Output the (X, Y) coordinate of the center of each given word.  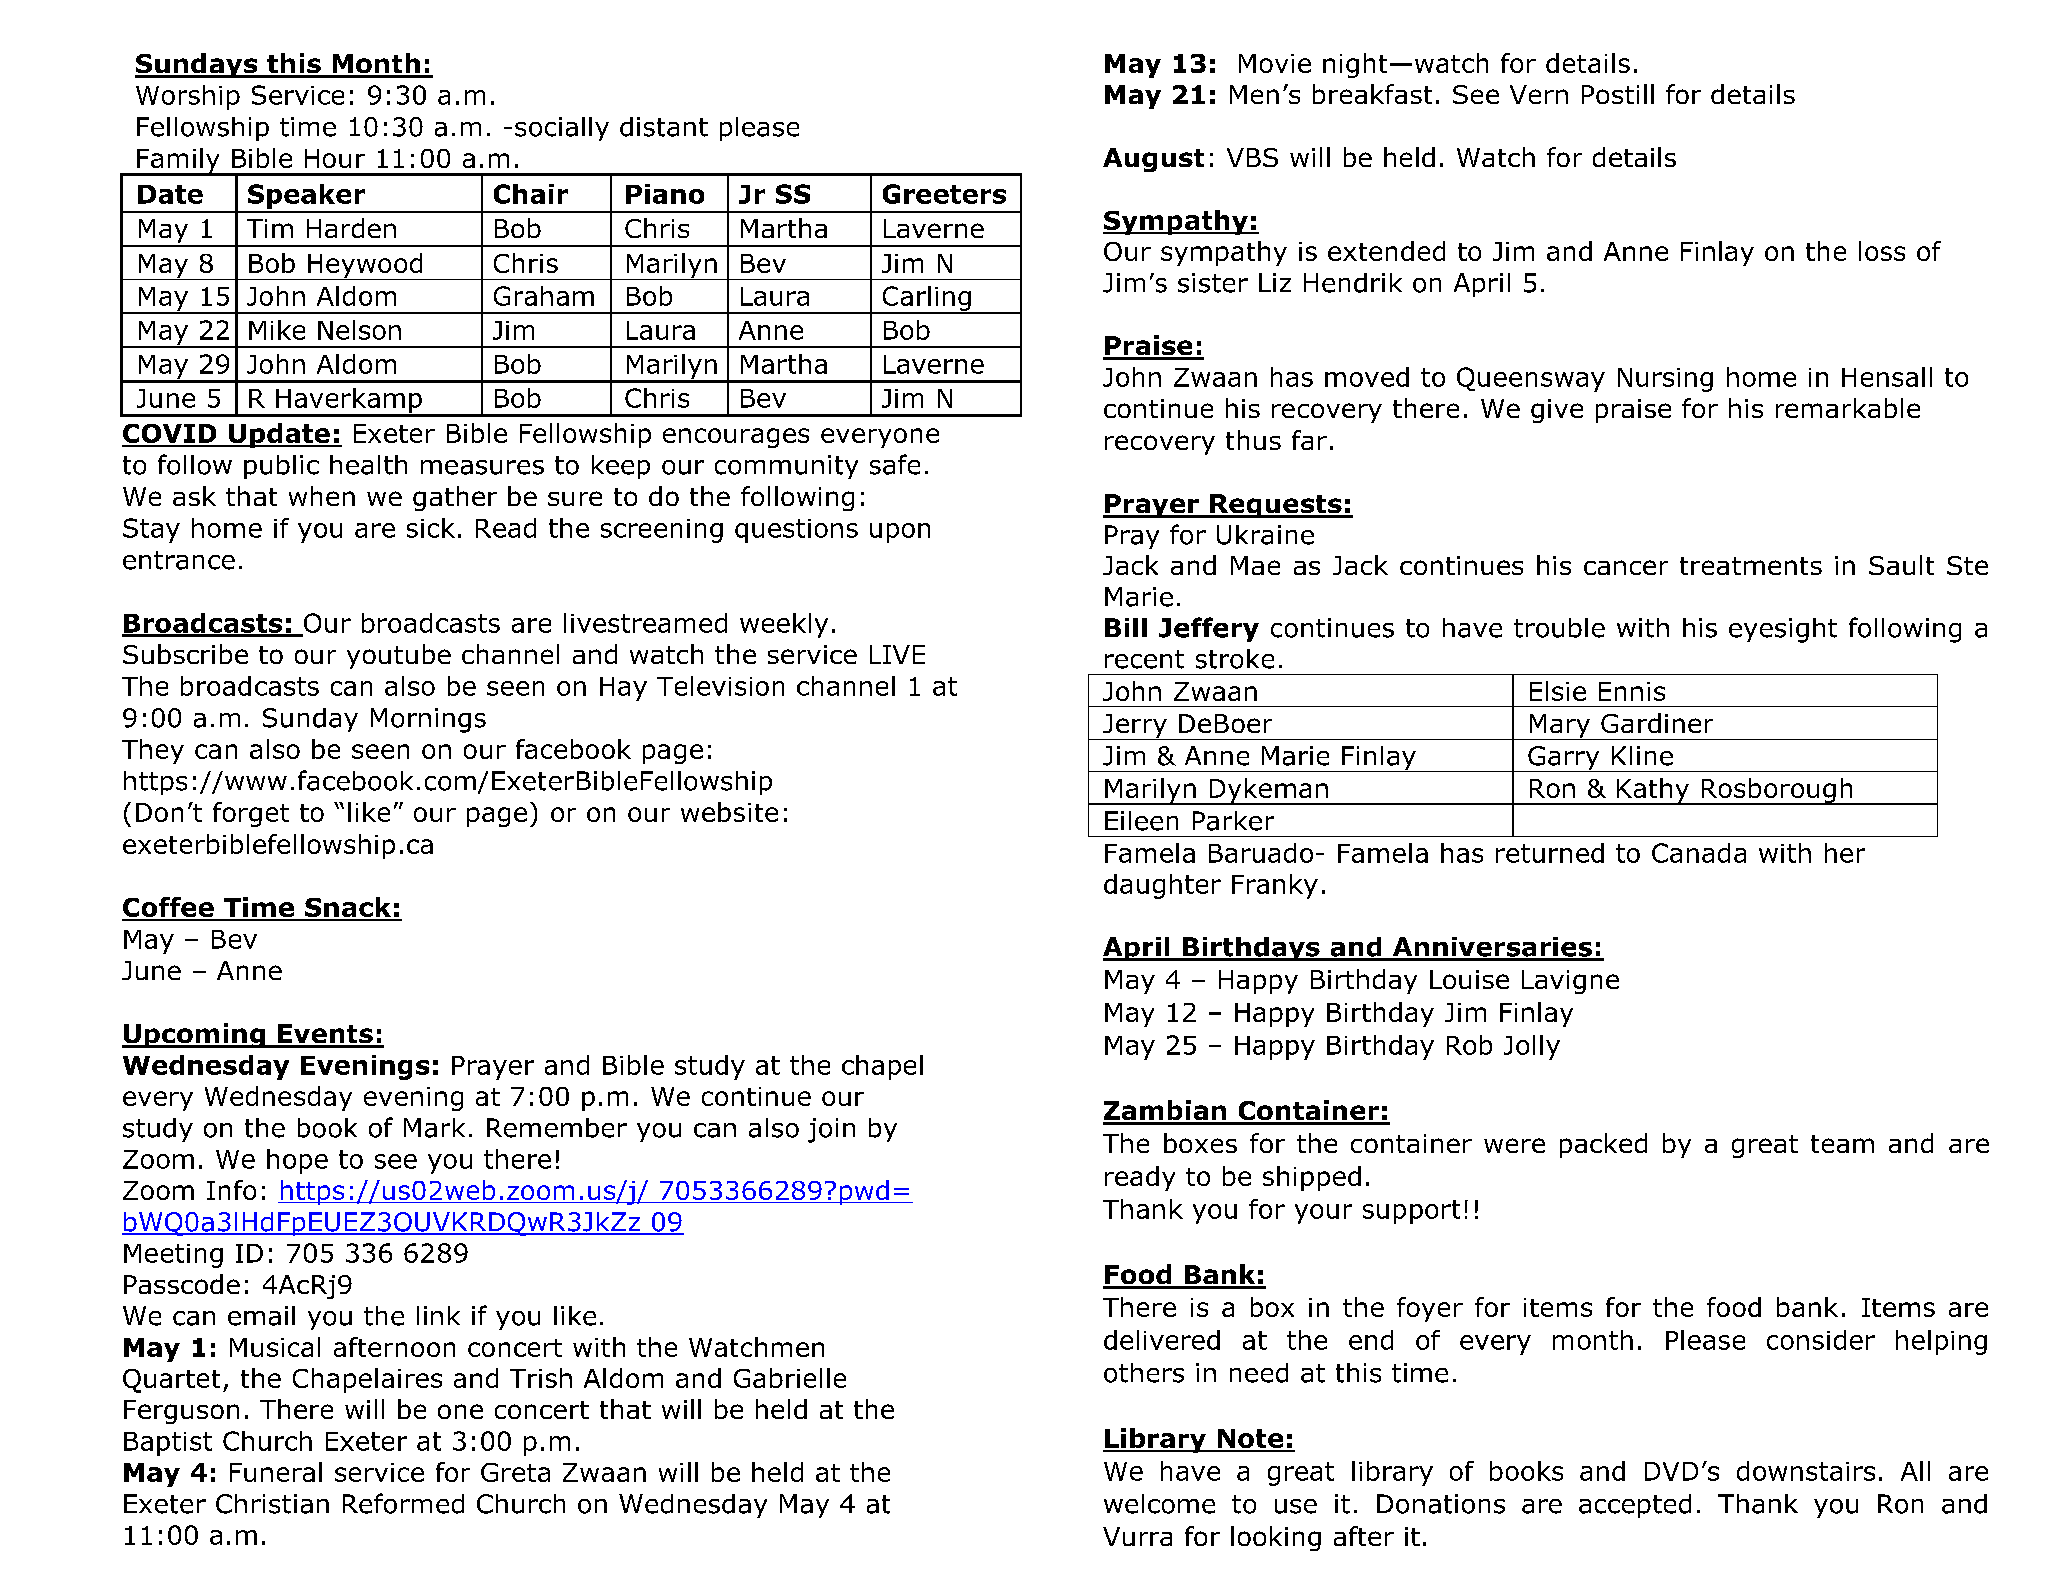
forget (251, 814)
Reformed (403, 1503)
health (368, 465)
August (1153, 160)
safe (895, 464)
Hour (335, 158)
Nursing (1665, 380)
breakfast (1372, 94)
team (1842, 1144)
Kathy (1653, 791)
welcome (1159, 1504)
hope (297, 1161)
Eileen (1141, 821)
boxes (1200, 1143)
